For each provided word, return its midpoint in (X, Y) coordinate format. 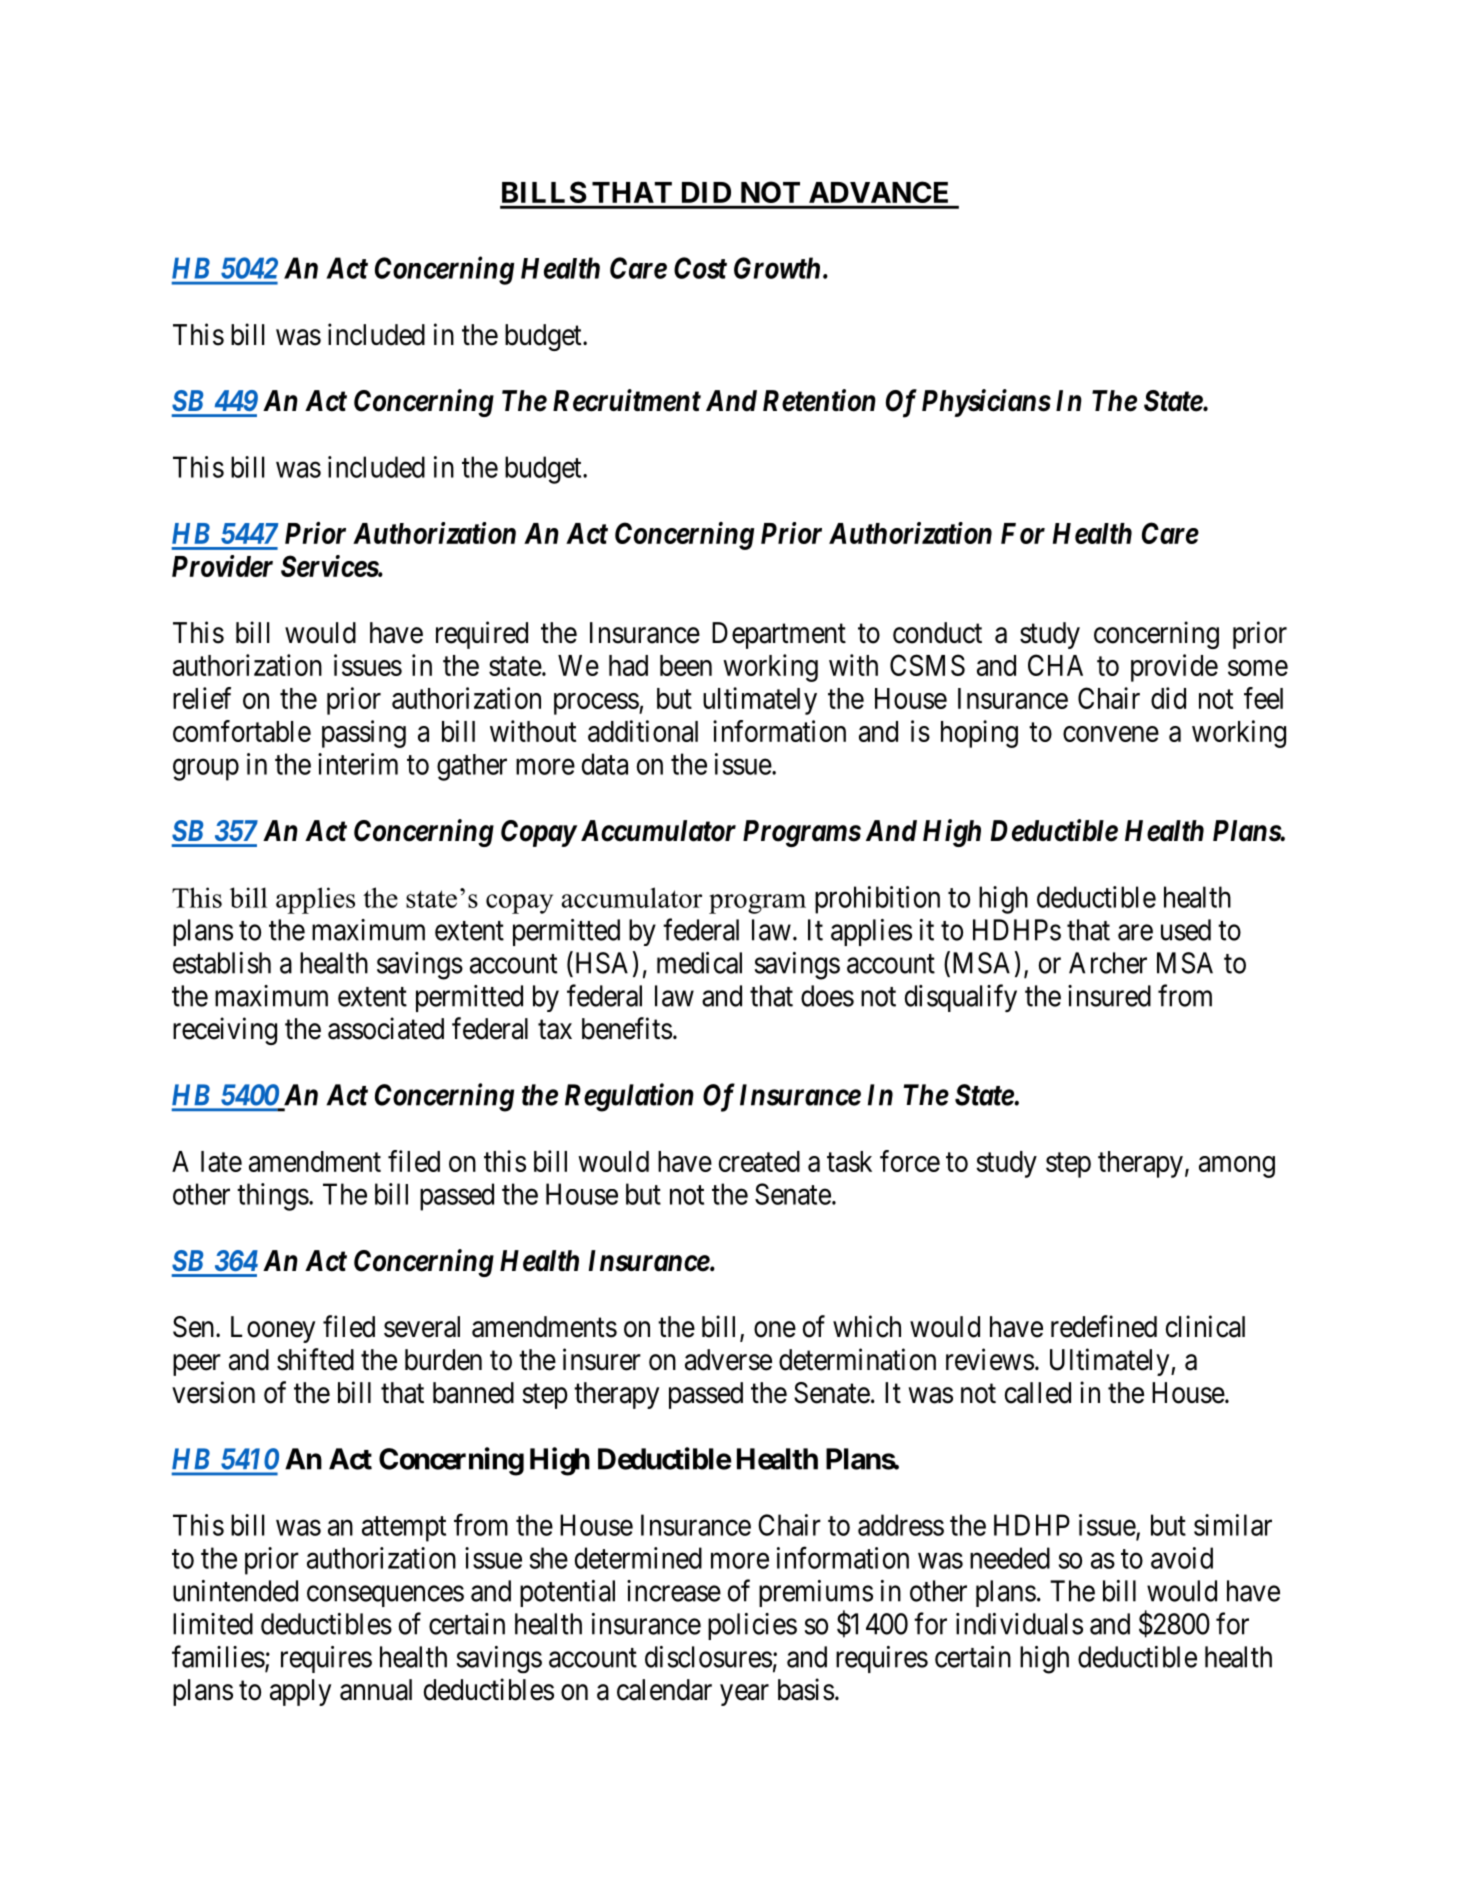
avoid (1182, 1558)
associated (386, 1028)
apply (300, 1692)
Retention (819, 400)
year (744, 1695)
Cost (700, 268)
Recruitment (627, 400)
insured (1109, 996)
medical (699, 963)
